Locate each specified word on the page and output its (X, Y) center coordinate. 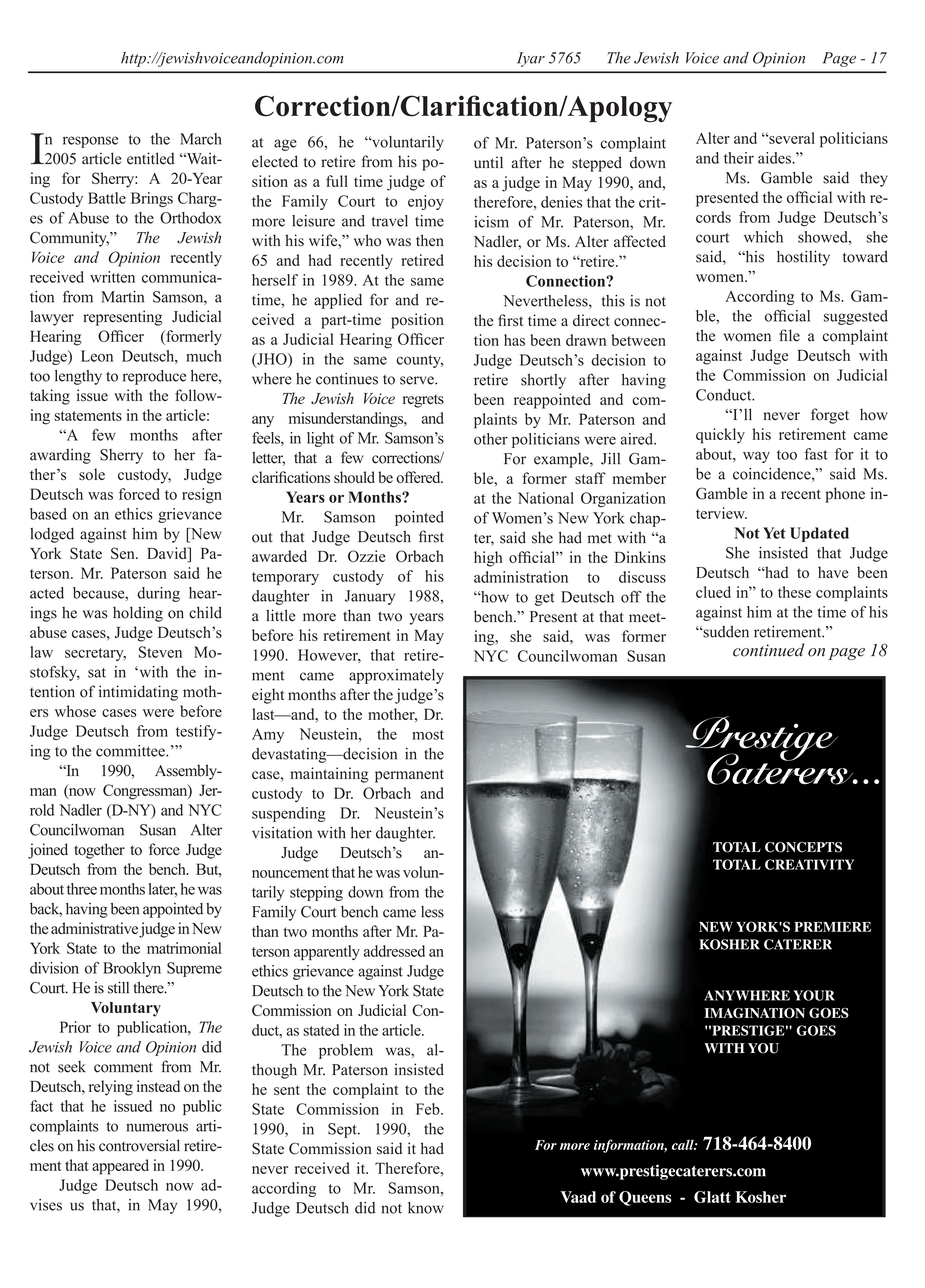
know (426, 1208)
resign (202, 496)
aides (775, 158)
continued (768, 650)
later (163, 890)
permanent (409, 776)
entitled (151, 158)
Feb (429, 1109)
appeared (120, 1167)
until (488, 162)
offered (419, 477)
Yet (774, 533)
